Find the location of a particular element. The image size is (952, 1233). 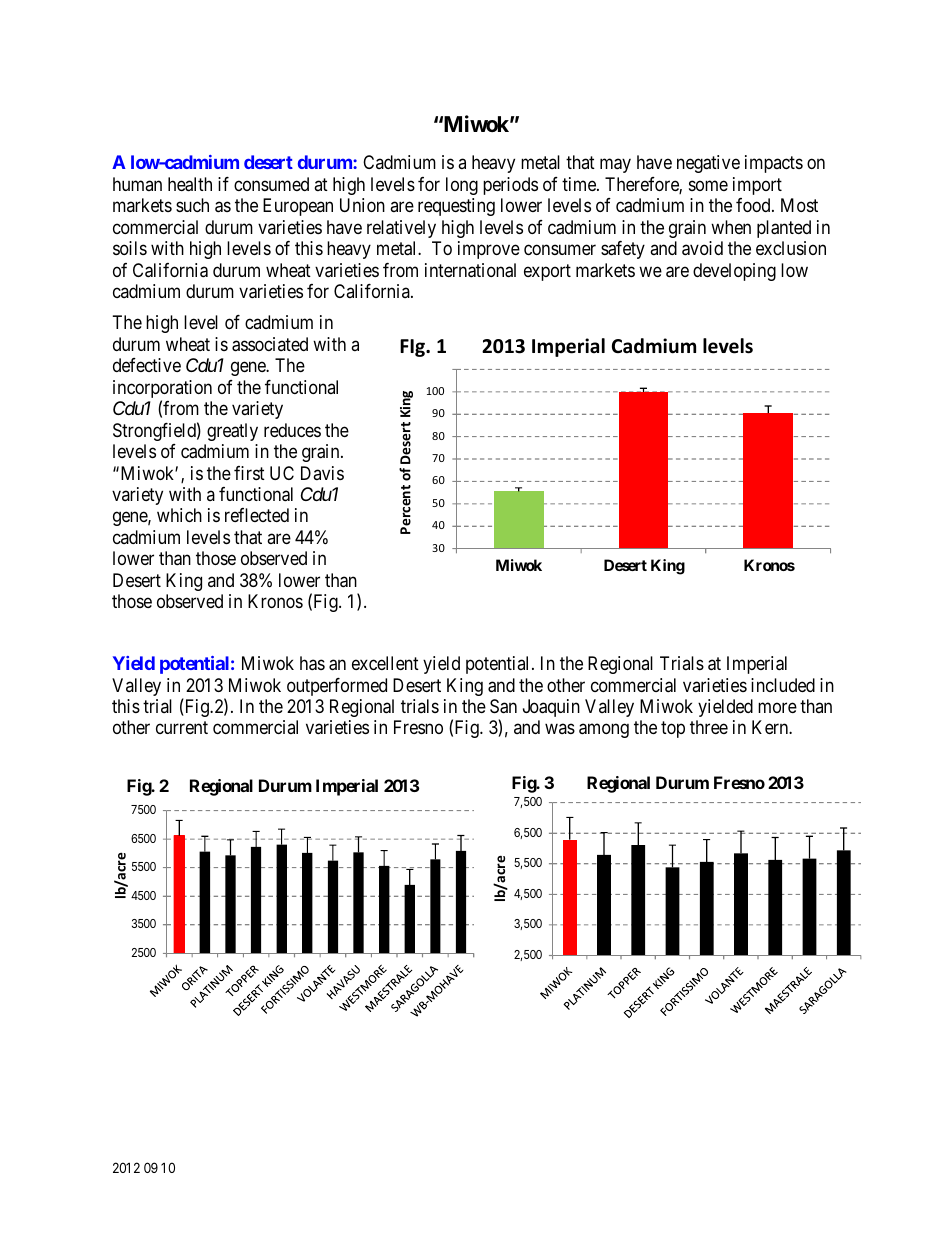

greatly is located at coordinates (232, 432).
